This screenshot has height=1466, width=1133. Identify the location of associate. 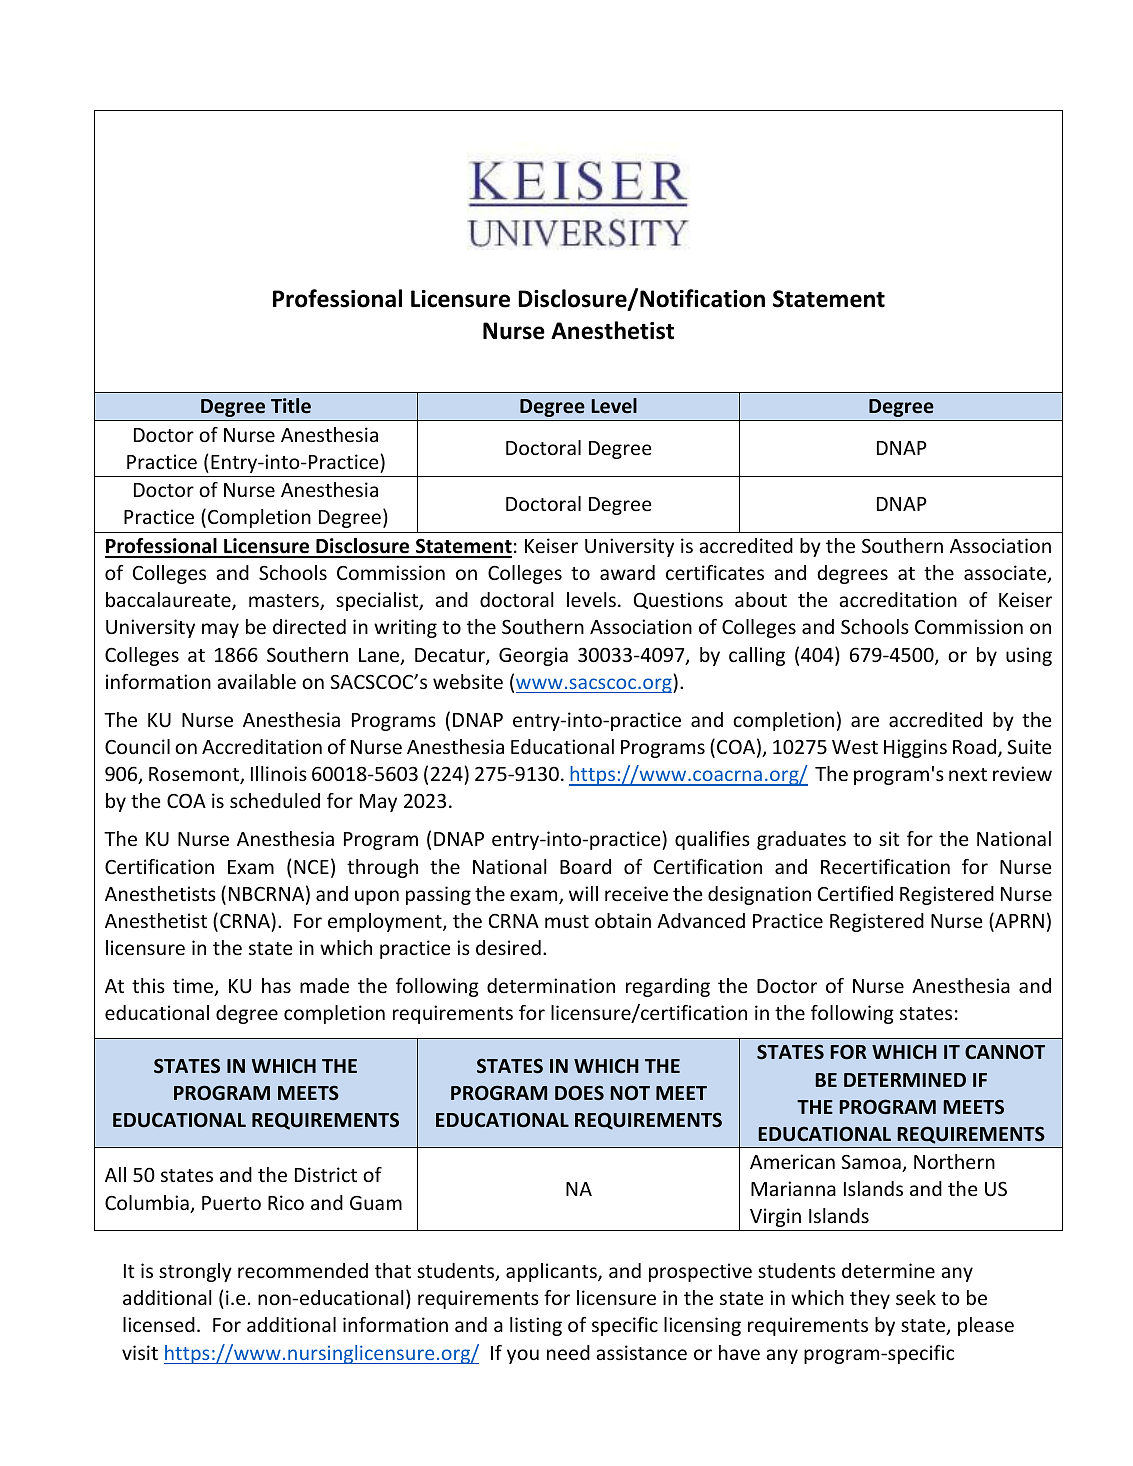
(1006, 574).
